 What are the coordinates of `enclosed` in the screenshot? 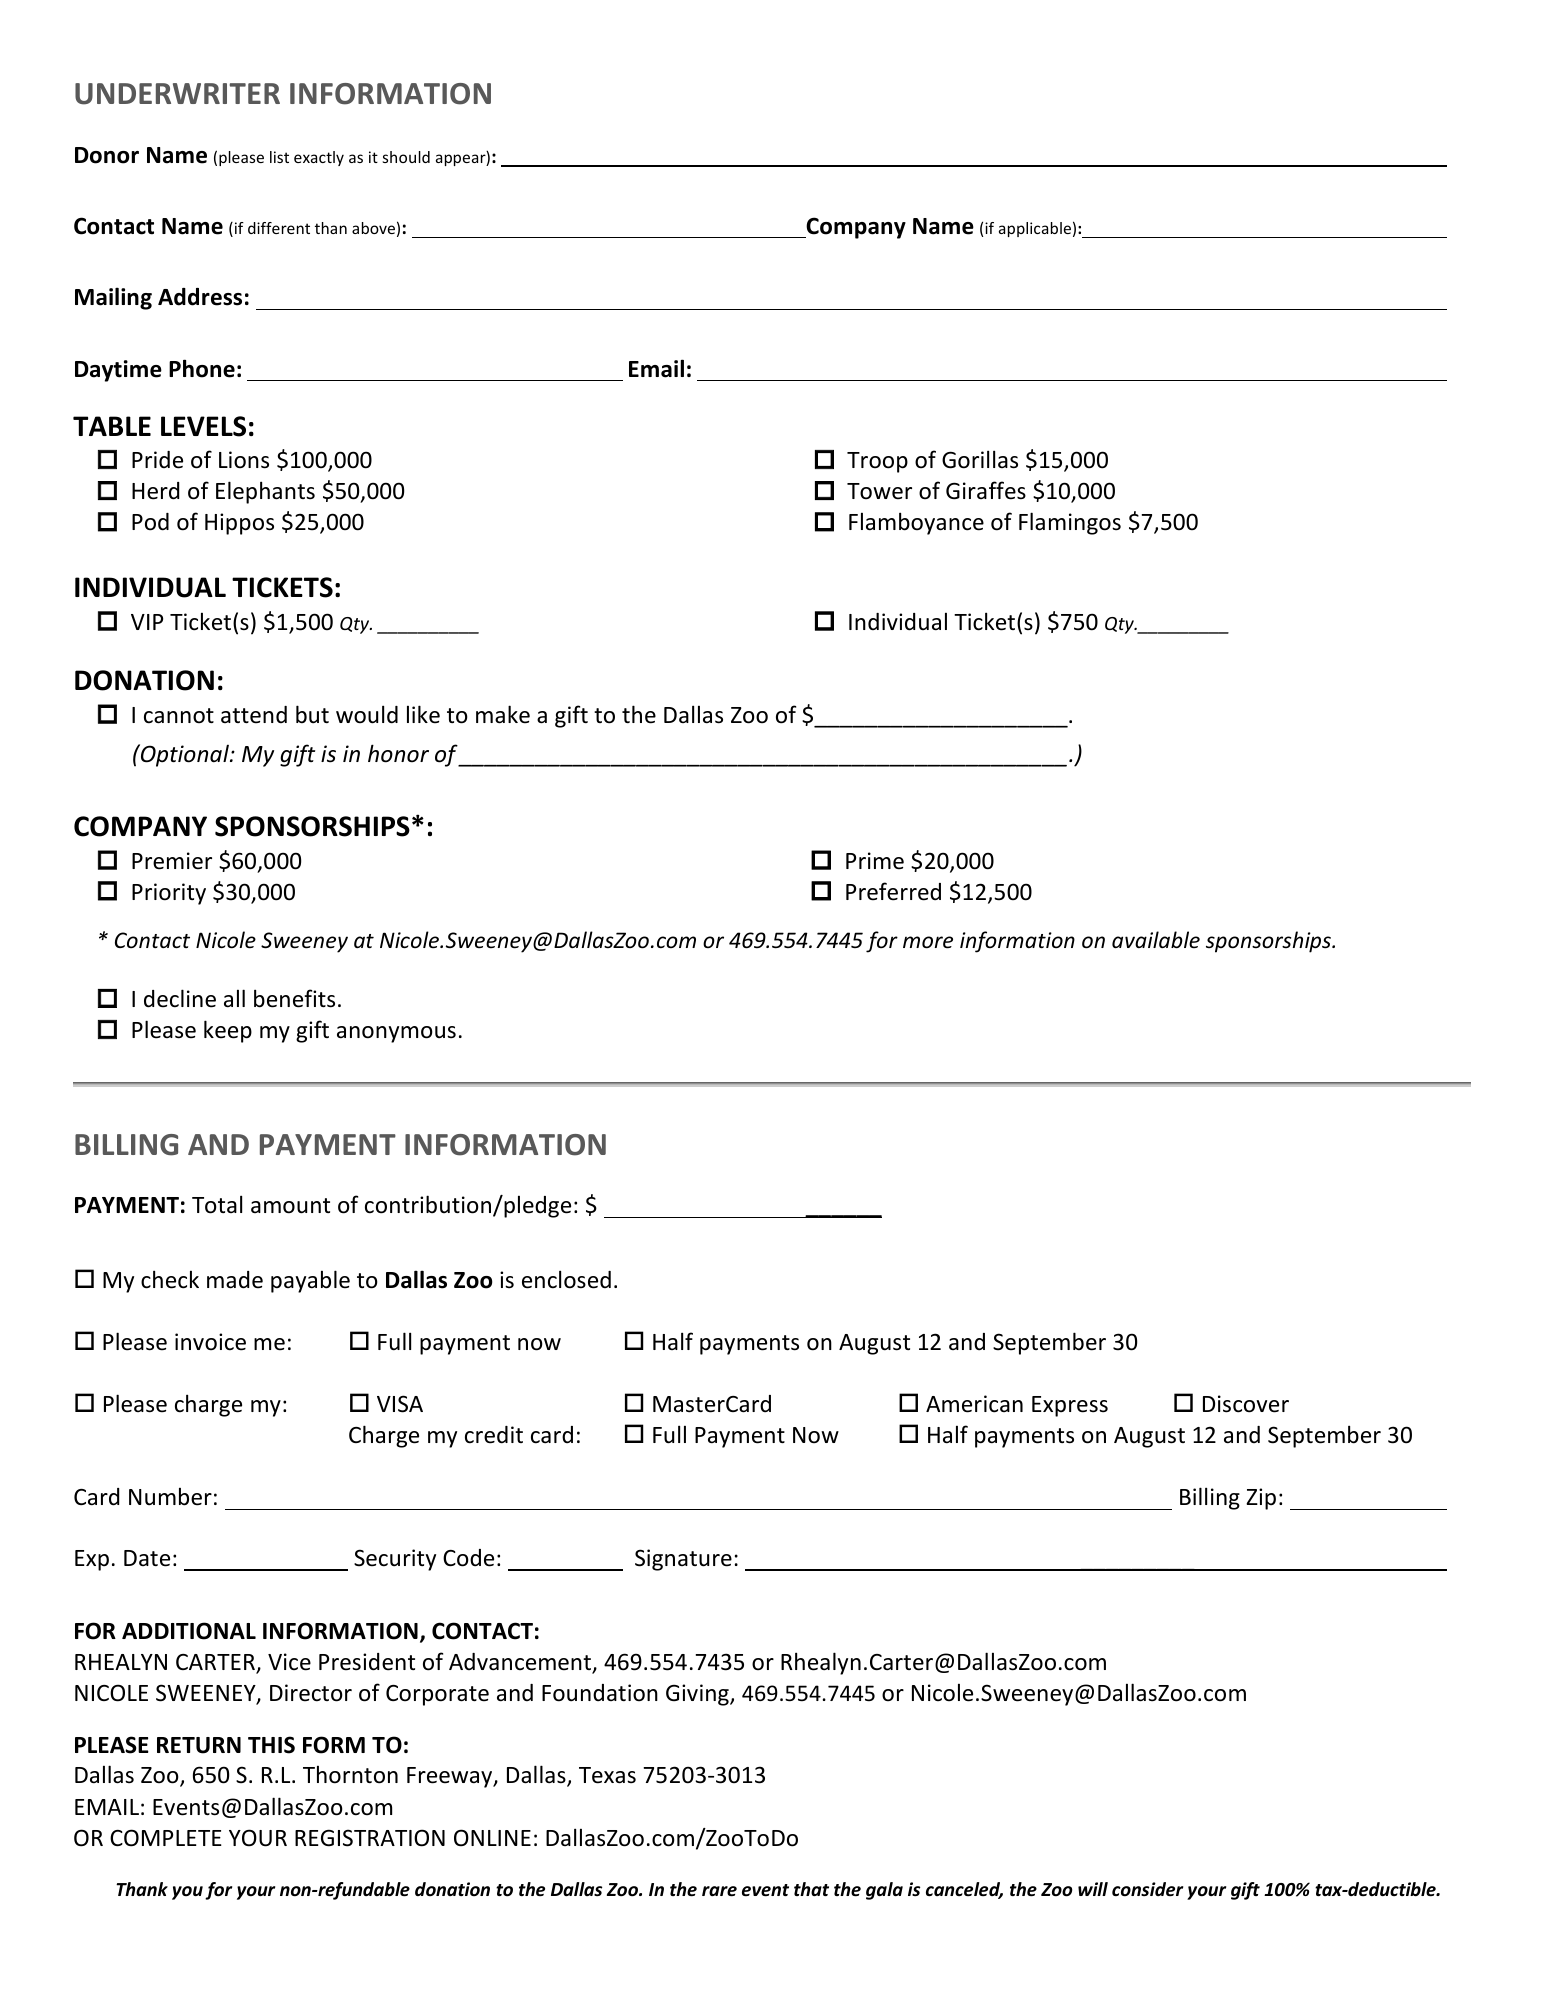 It's located at (566, 1279).
